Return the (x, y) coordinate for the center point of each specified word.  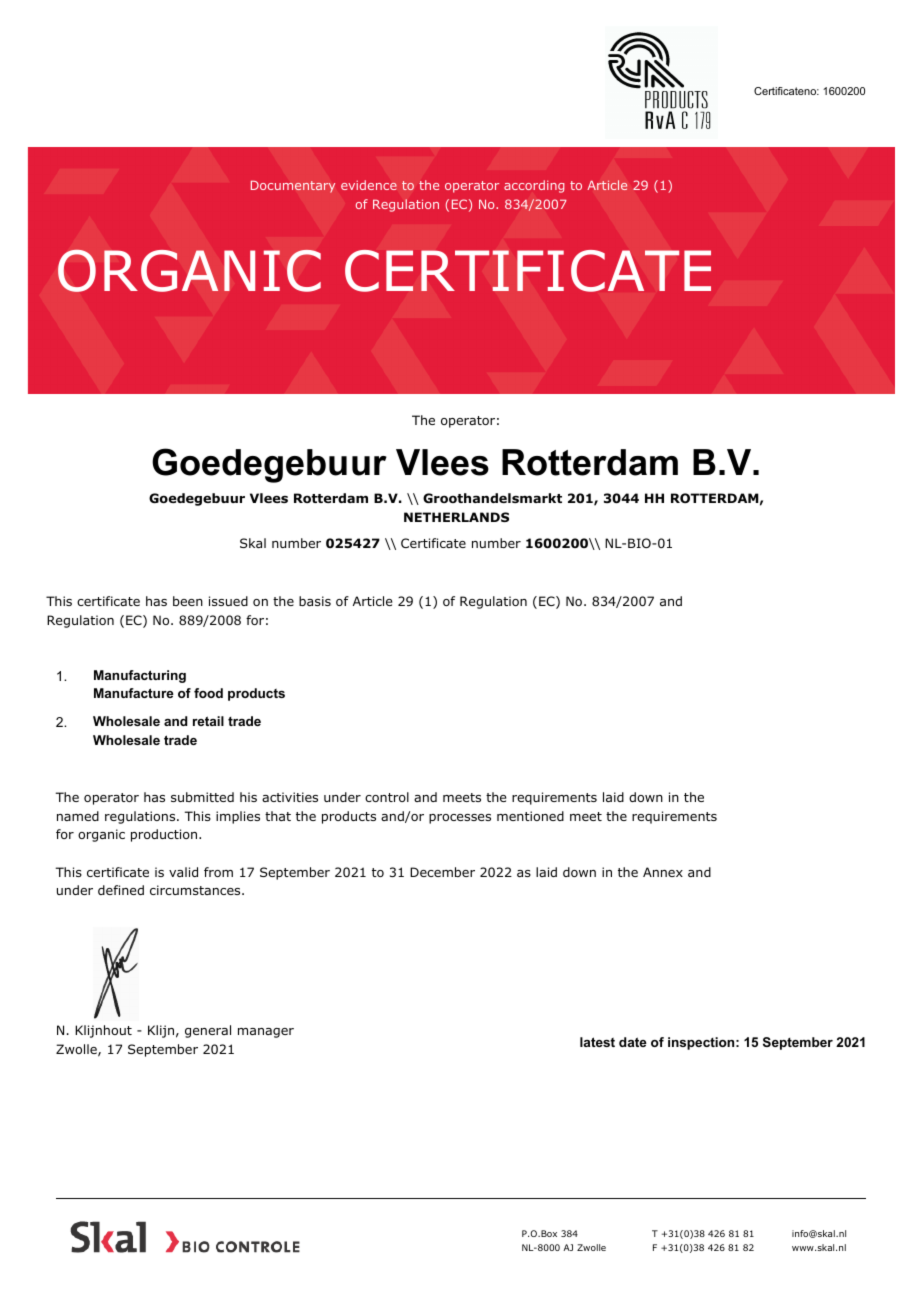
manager (266, 1033)
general (208, 1031)
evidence (369, 185)
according (534, 186)
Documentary (293, 186)
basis (315, 601)
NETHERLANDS (456, 517)
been (188, 601)
